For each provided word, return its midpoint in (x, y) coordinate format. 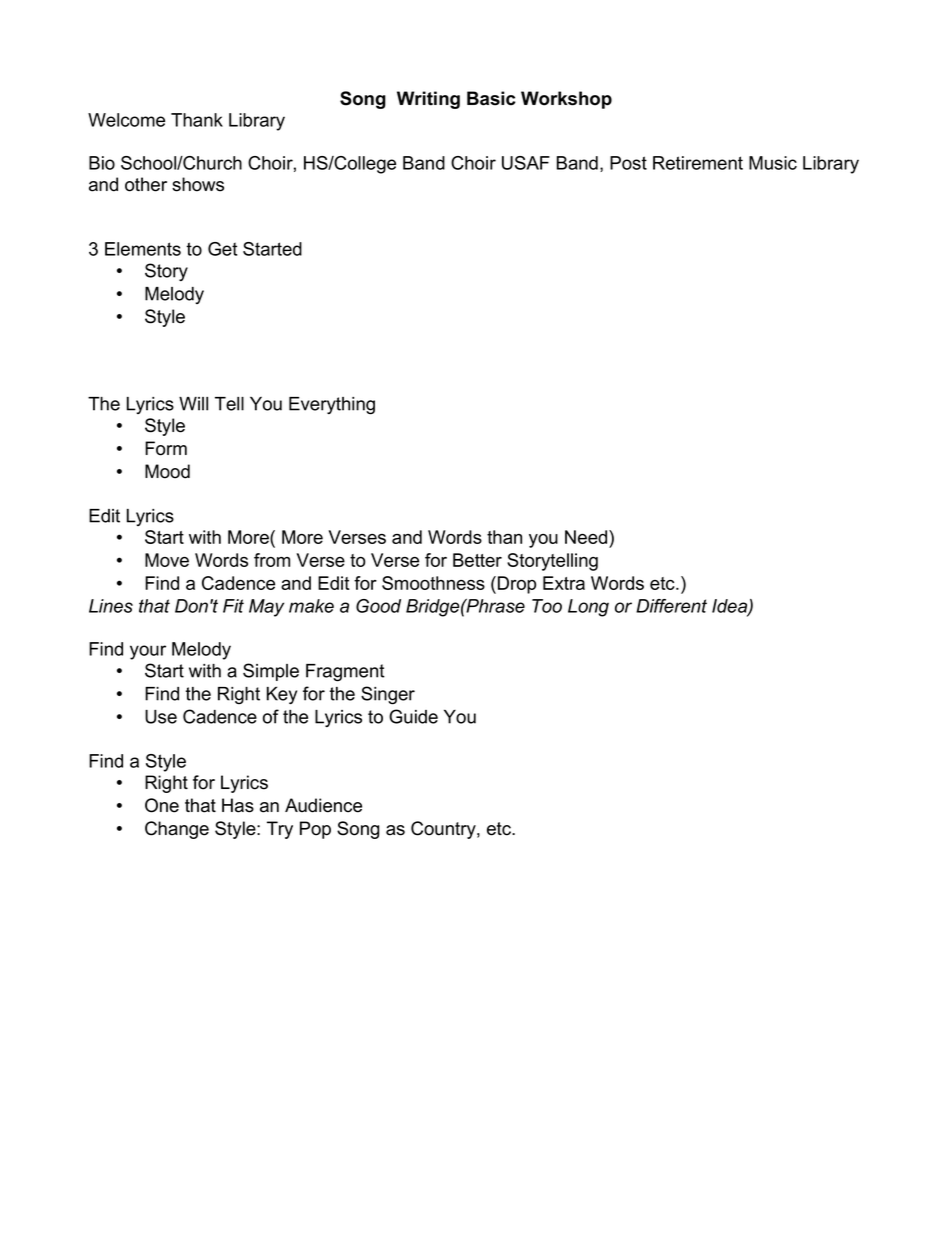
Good (378, 606)
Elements (143, 249)
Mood (167, 471)
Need (587, 537)
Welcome (126, 120)
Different (671, 606)
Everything (332, 406)
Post (628, 163)
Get (222, 249)
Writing (428, 100)
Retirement (698, 163)
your (148, 652)
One (162, 805)
